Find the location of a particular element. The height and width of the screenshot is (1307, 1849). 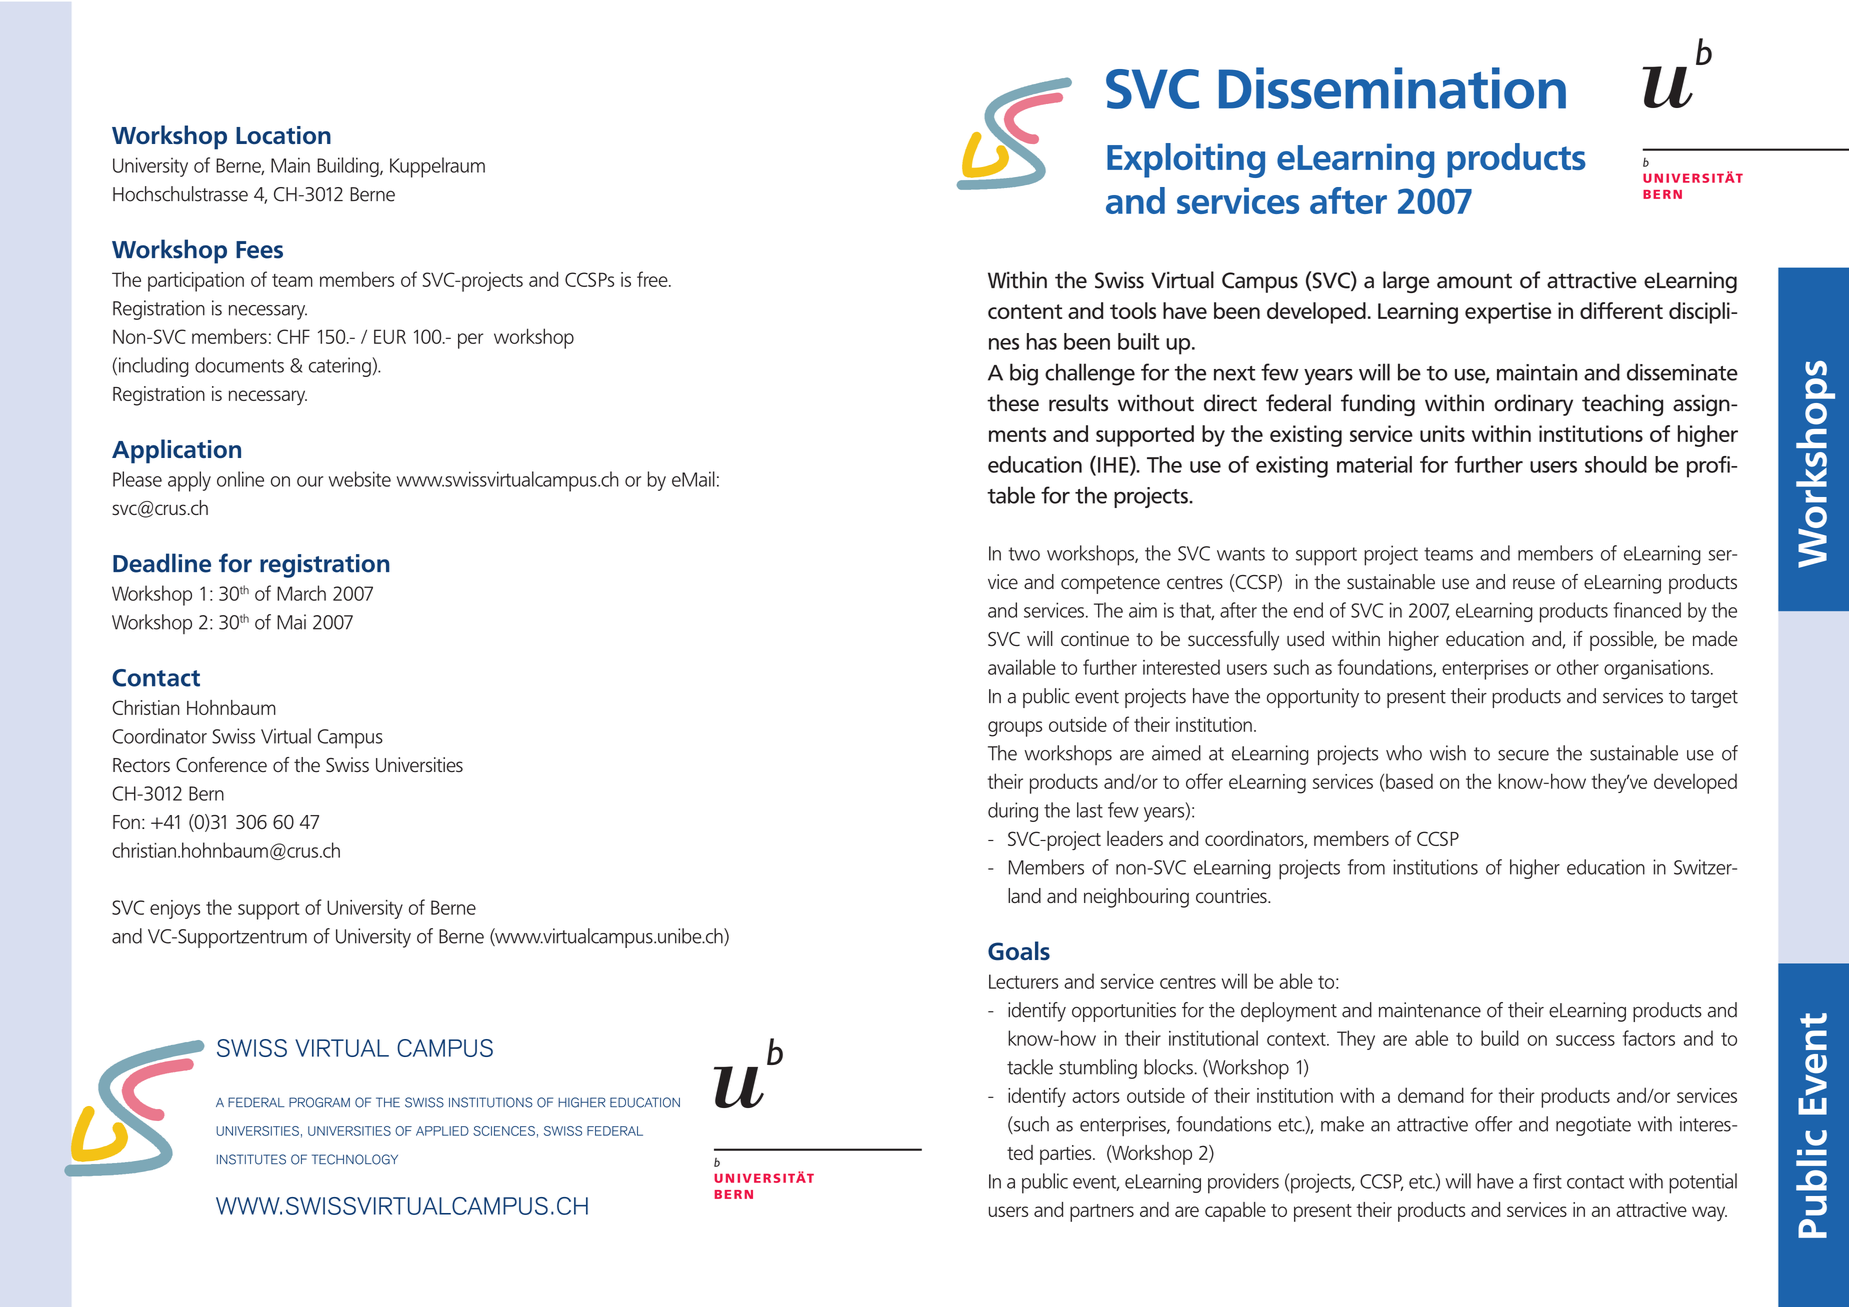

first is located at coordinates (1547, 1181).
